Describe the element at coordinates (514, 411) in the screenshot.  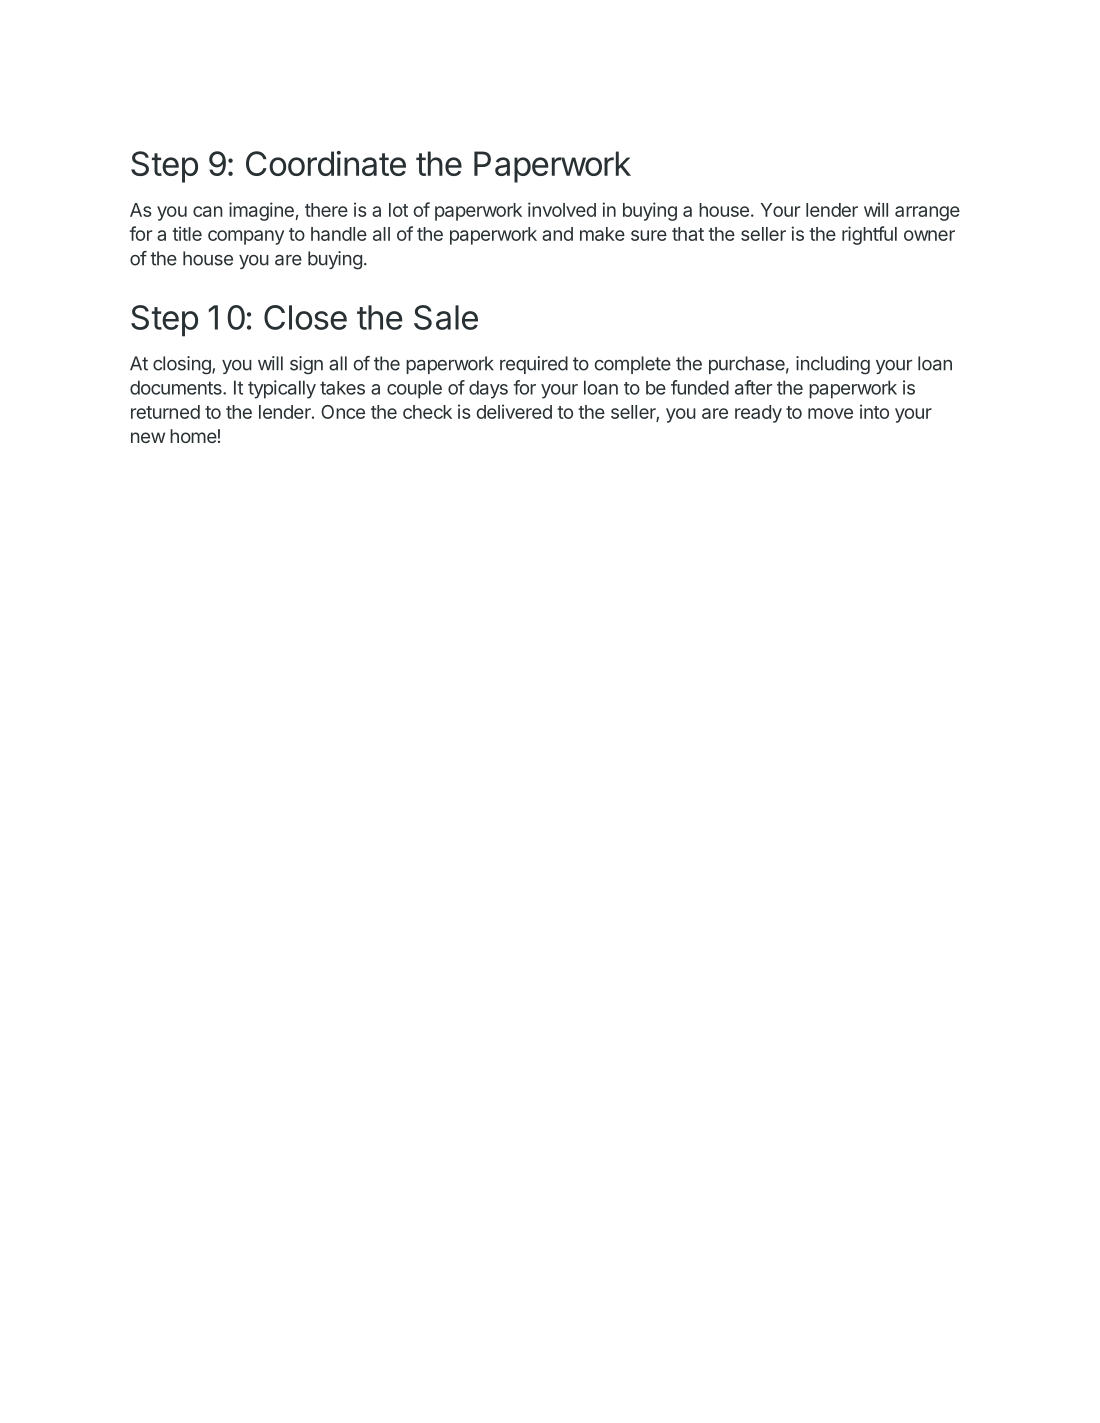
I see `delivered` at that location.
